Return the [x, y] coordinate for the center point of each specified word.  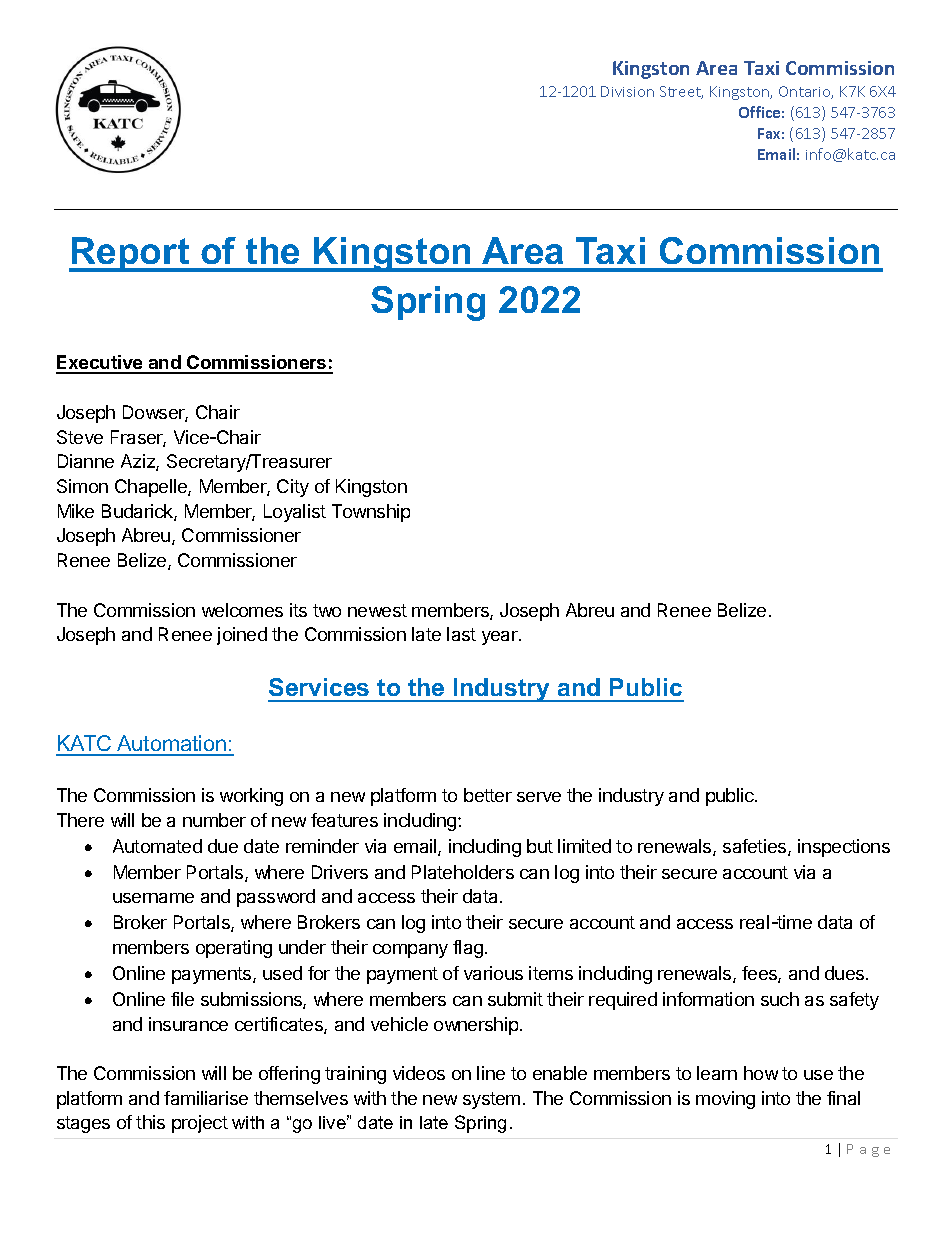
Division [627, 91]
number [214, 820]
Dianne [86, 461]
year [501, 638]
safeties [756, 847]
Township [371, 513]
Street [681, 92]
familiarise [206, 1098]
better [488, 795]
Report [131, 254]
